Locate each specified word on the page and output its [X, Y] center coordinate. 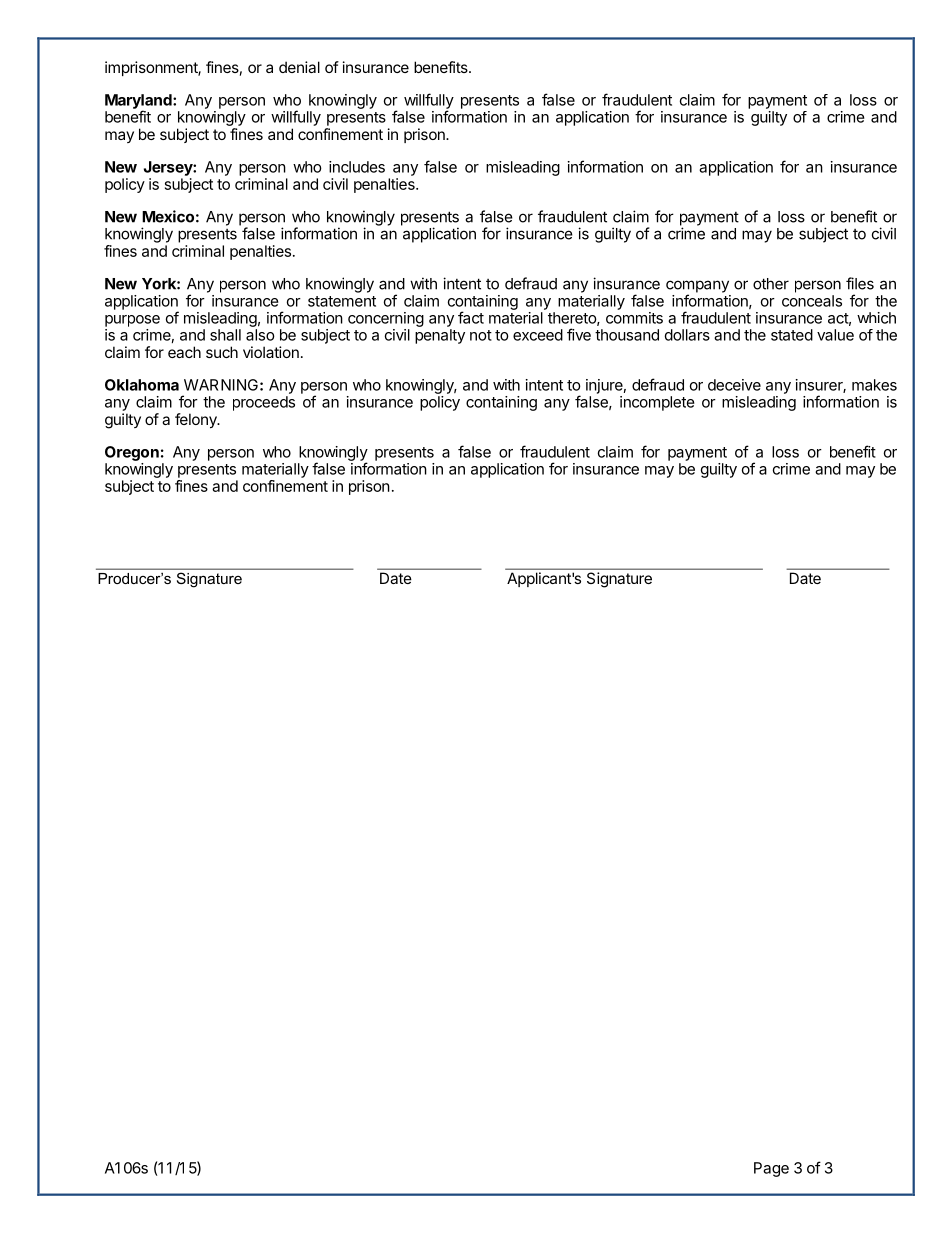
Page [771, 1169]
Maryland [139, 102]
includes [357, 167]
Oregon [132, 453]
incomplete [657, 403]
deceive [734, 385]
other [771, 284]
